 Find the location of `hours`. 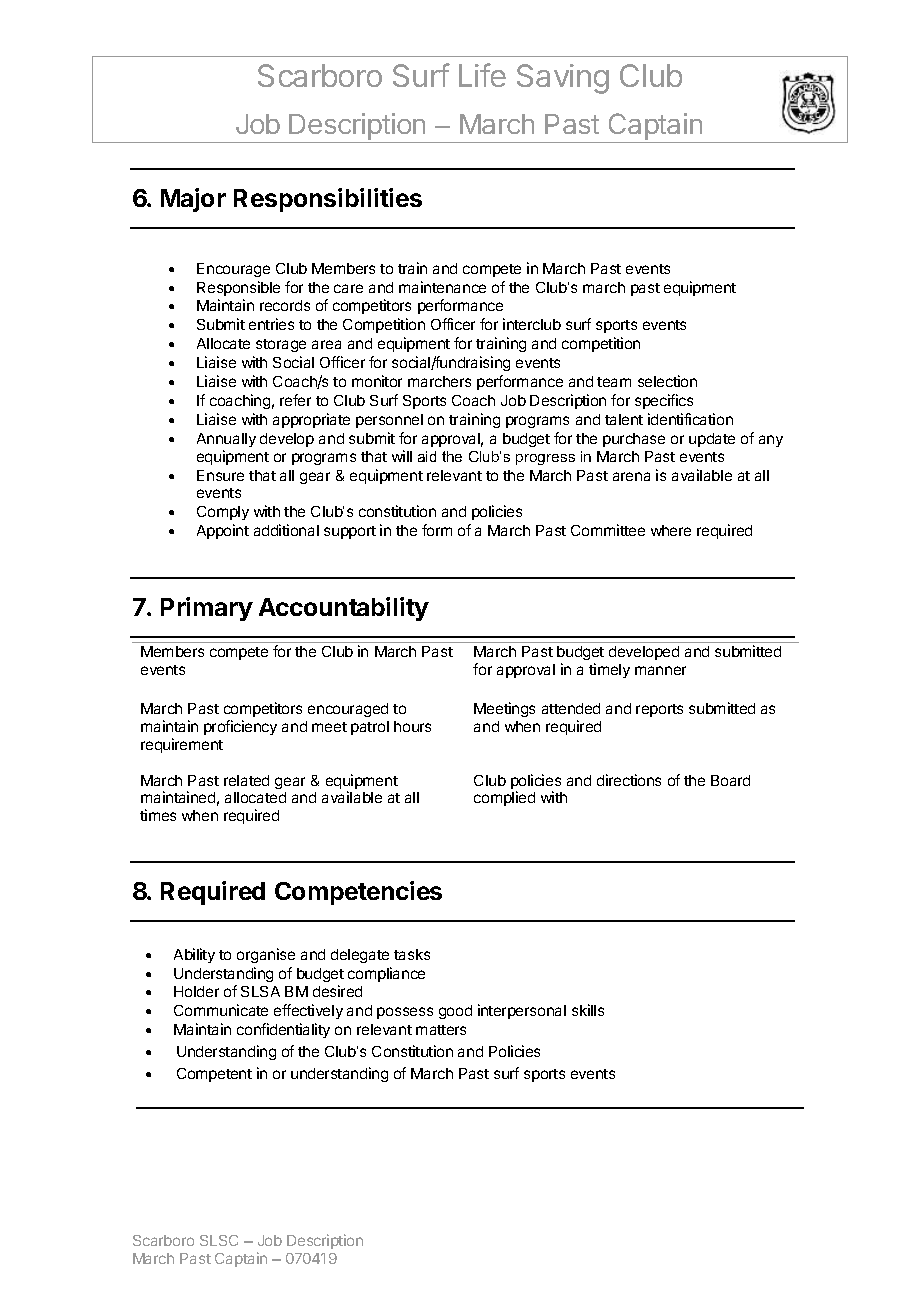

hours is located at coordinates (412, 726).
